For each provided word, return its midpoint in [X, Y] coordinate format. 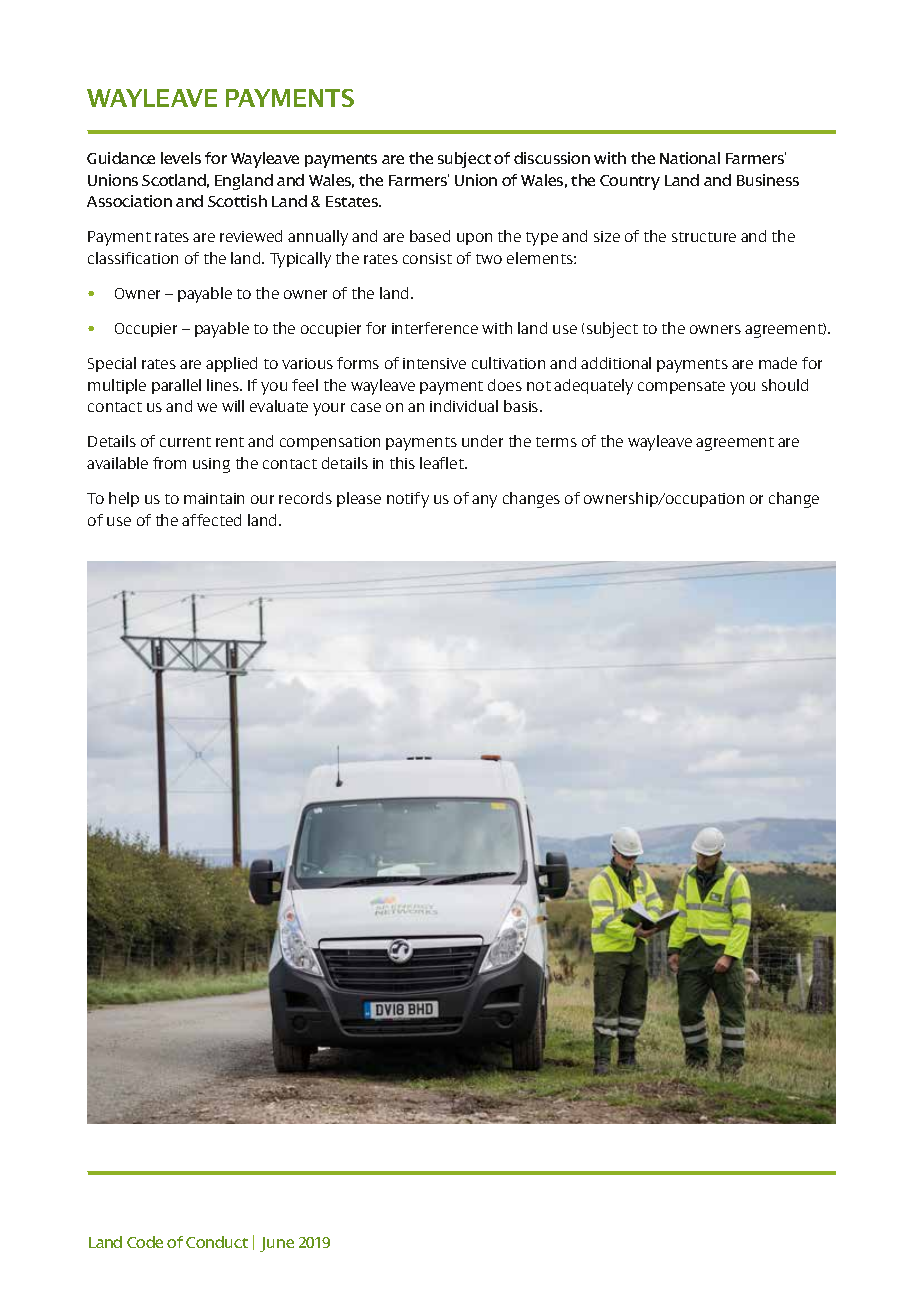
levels [181, 158]
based [430, 236]
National [690, 158]
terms [556, 442]
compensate [681, 387]
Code [145, 1242]
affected [211, 520]
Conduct [217, 1242]
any [484, 501]
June [277, 1244]
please [359, 499]
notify [408, 500]
